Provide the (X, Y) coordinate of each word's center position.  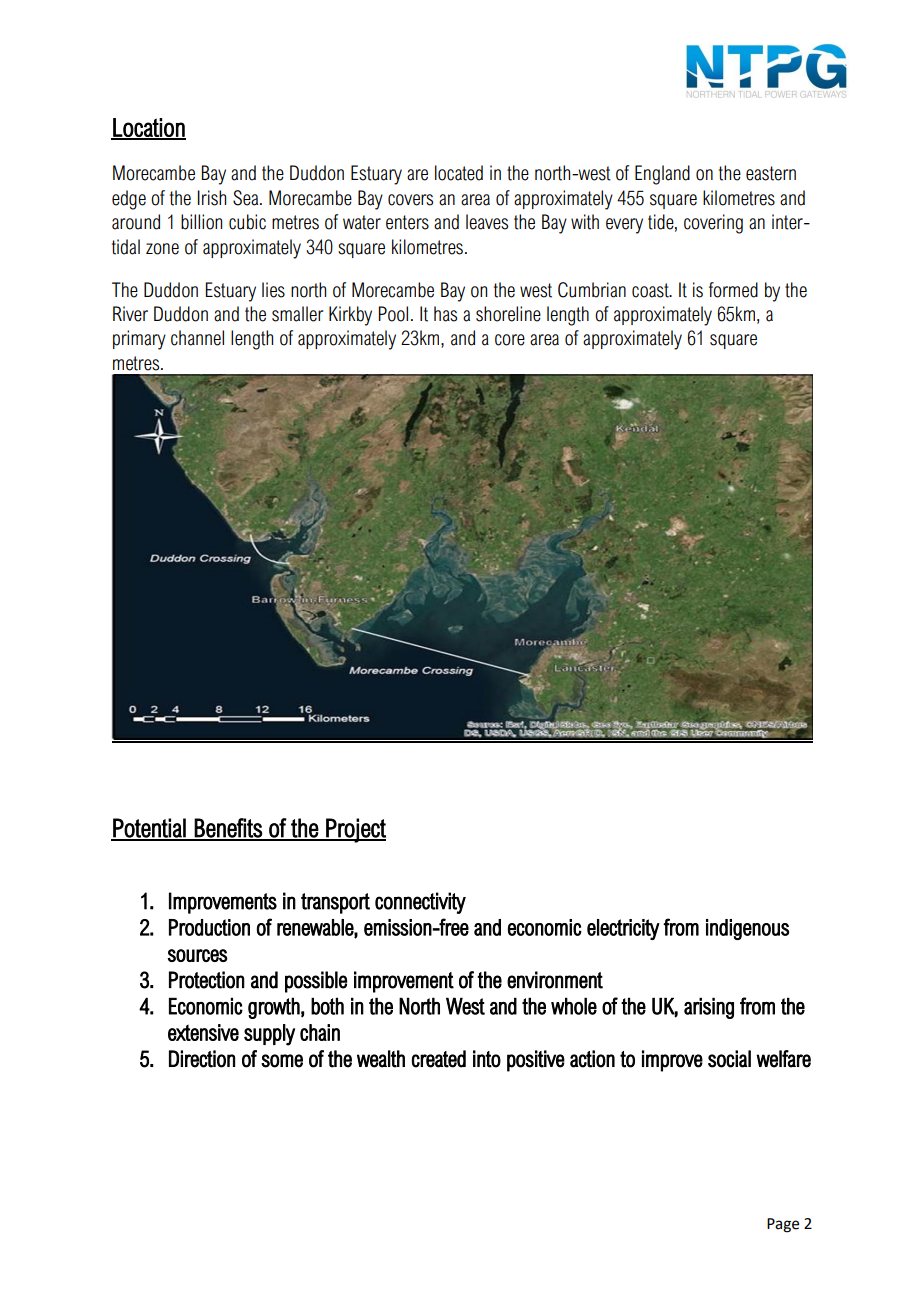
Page (783, 1225)
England (662, 175)
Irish (212, 198)
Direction (202, 1059)
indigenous (747, 929)
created (439, 1059)
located (459, 173)
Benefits (228, 829)
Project (355, 830)
